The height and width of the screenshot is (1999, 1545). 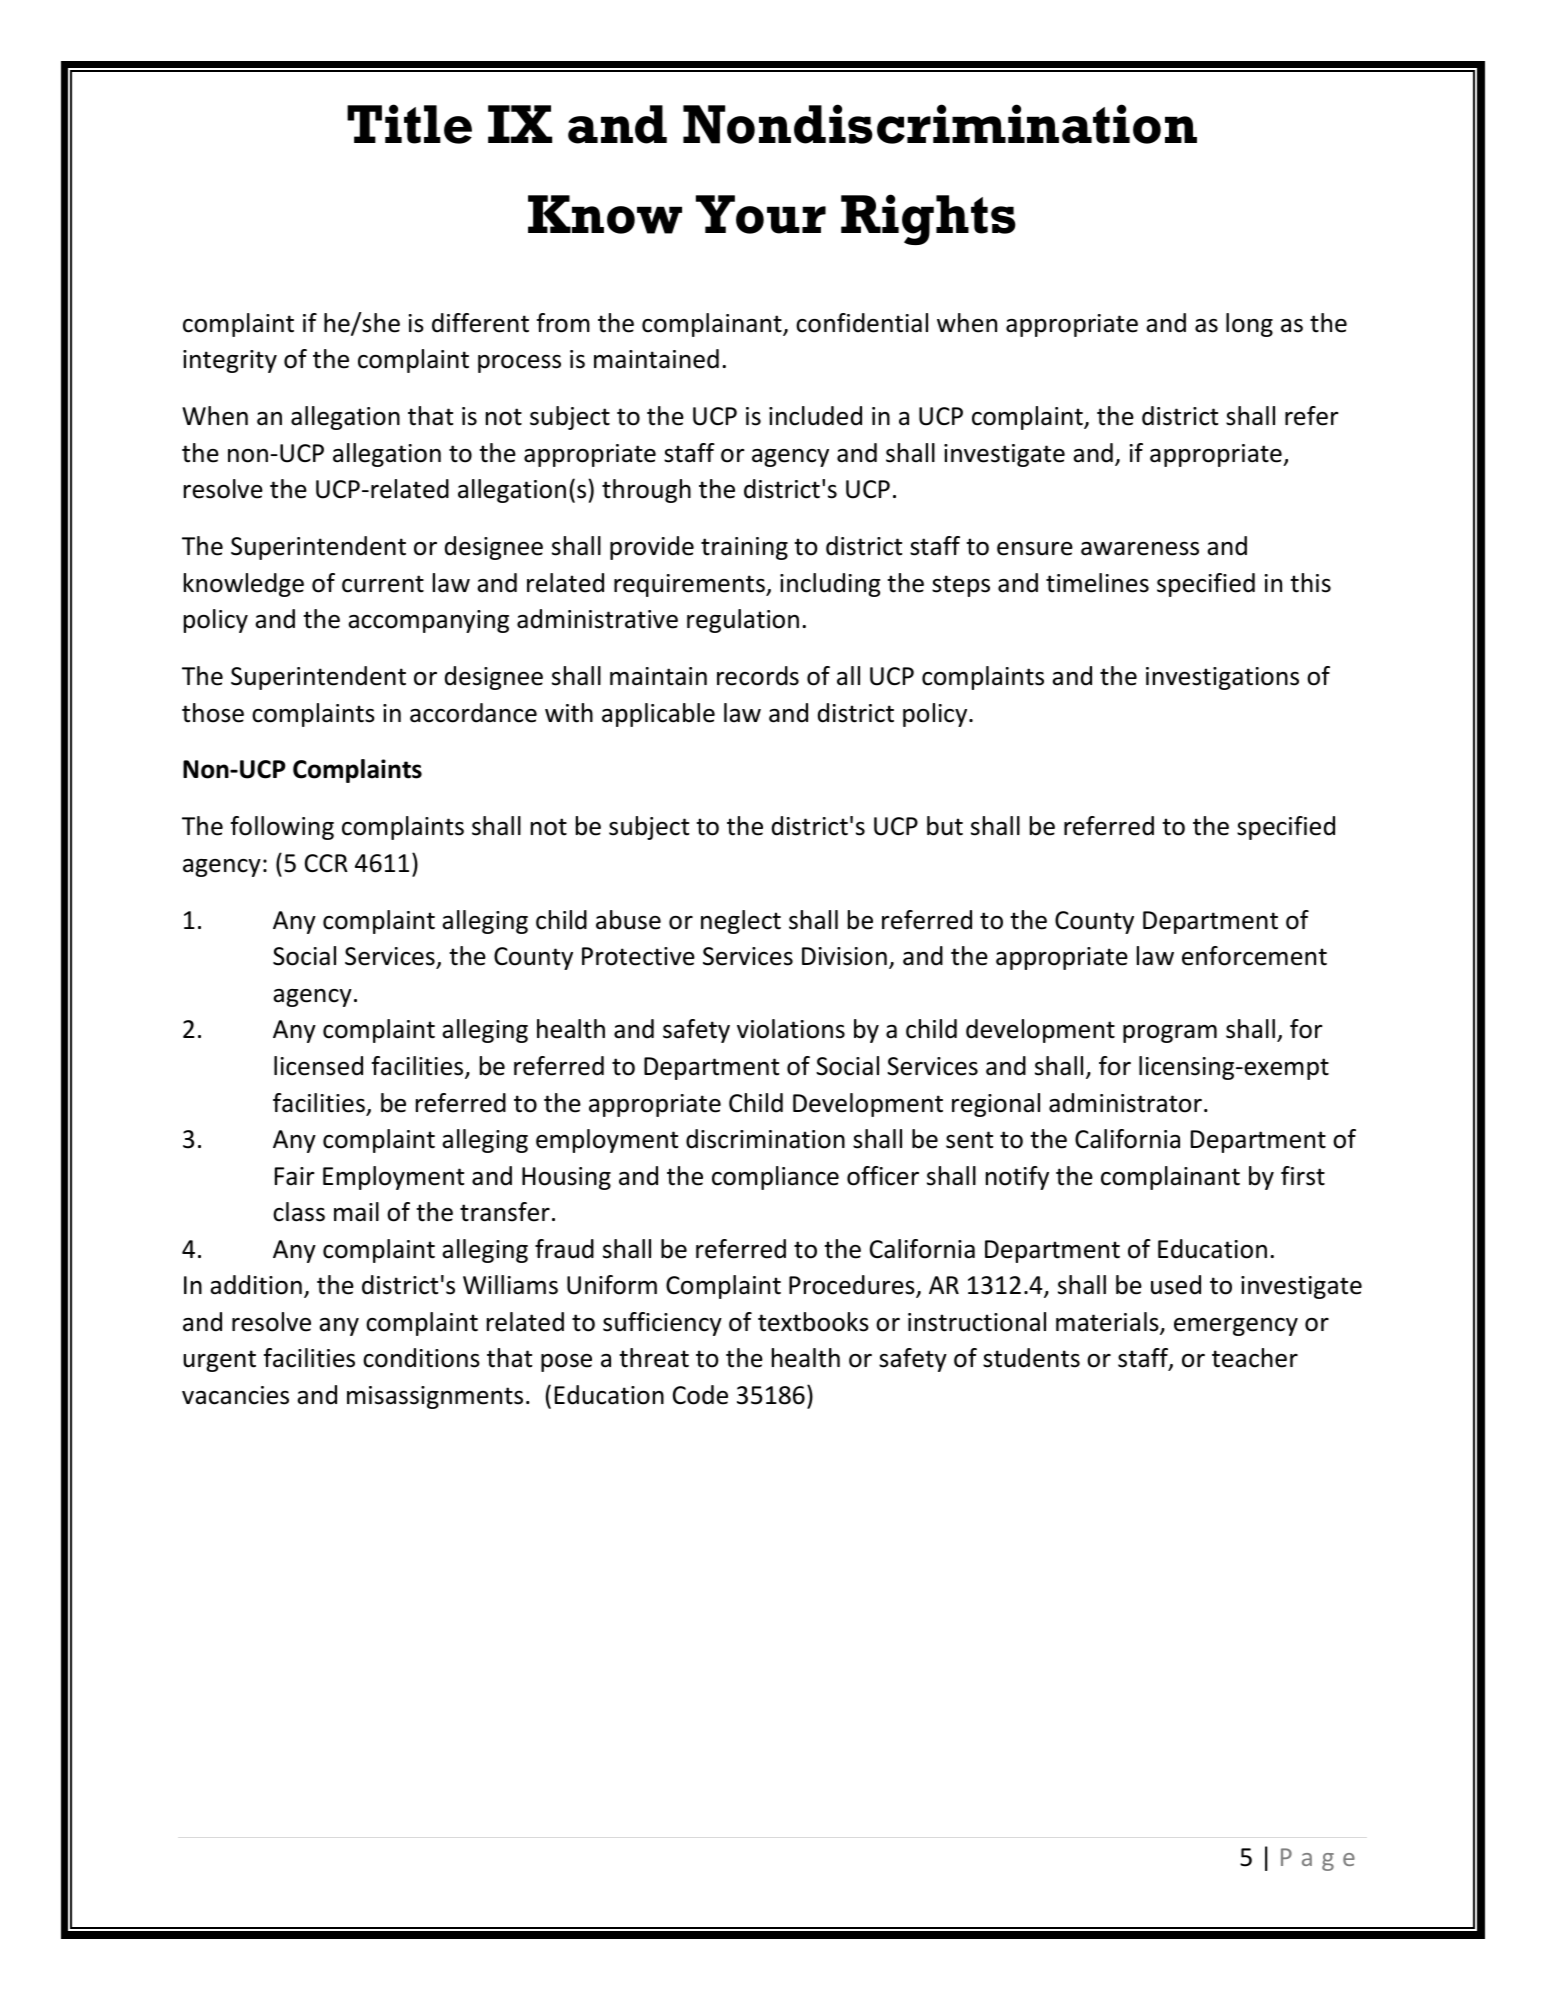 What do you see at coordinates (1249, 325) in the screenshot?
I see `long` at bounding box center [1249, 325].
